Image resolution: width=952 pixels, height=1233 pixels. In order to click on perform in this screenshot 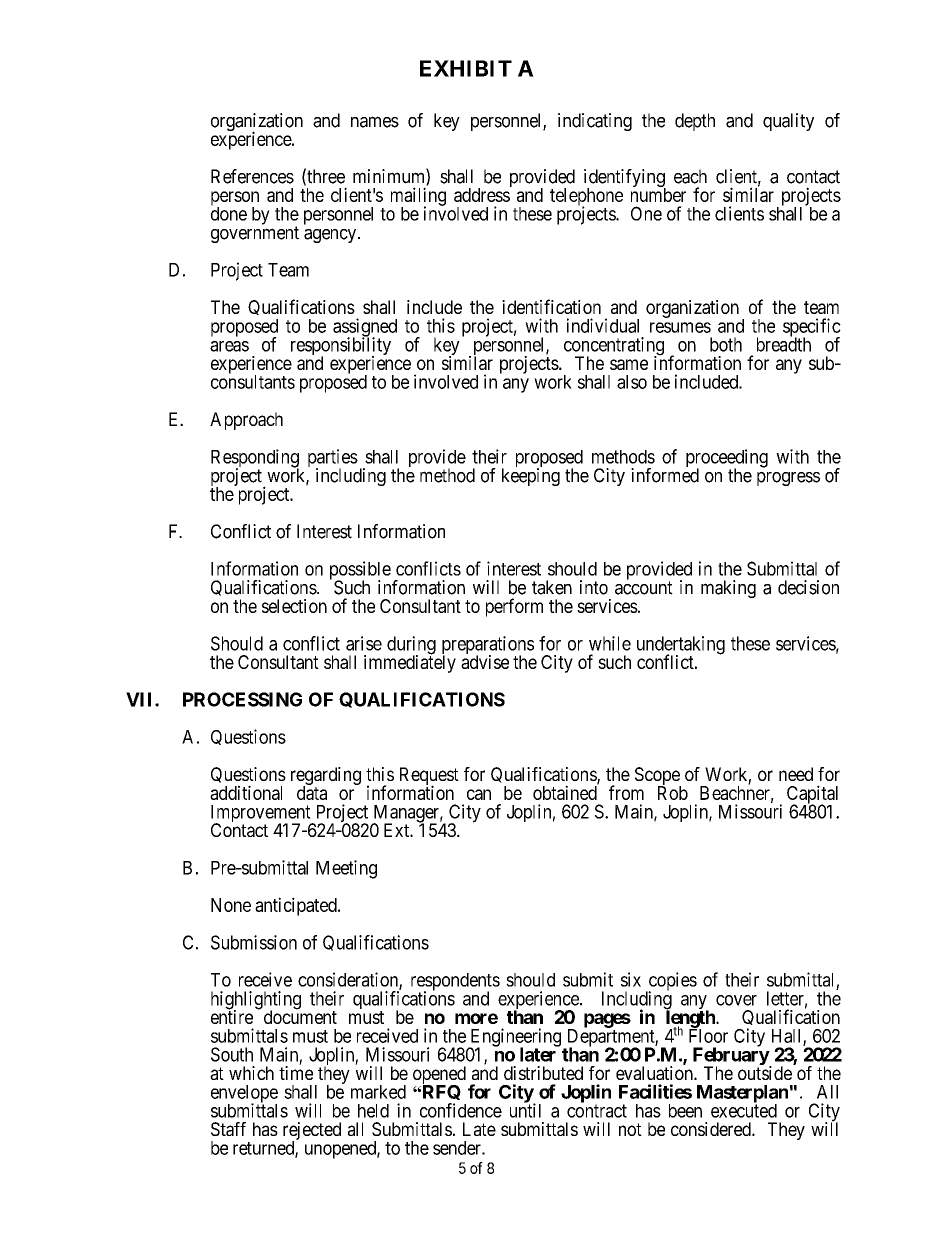, I will do `click(514, 607)`.
